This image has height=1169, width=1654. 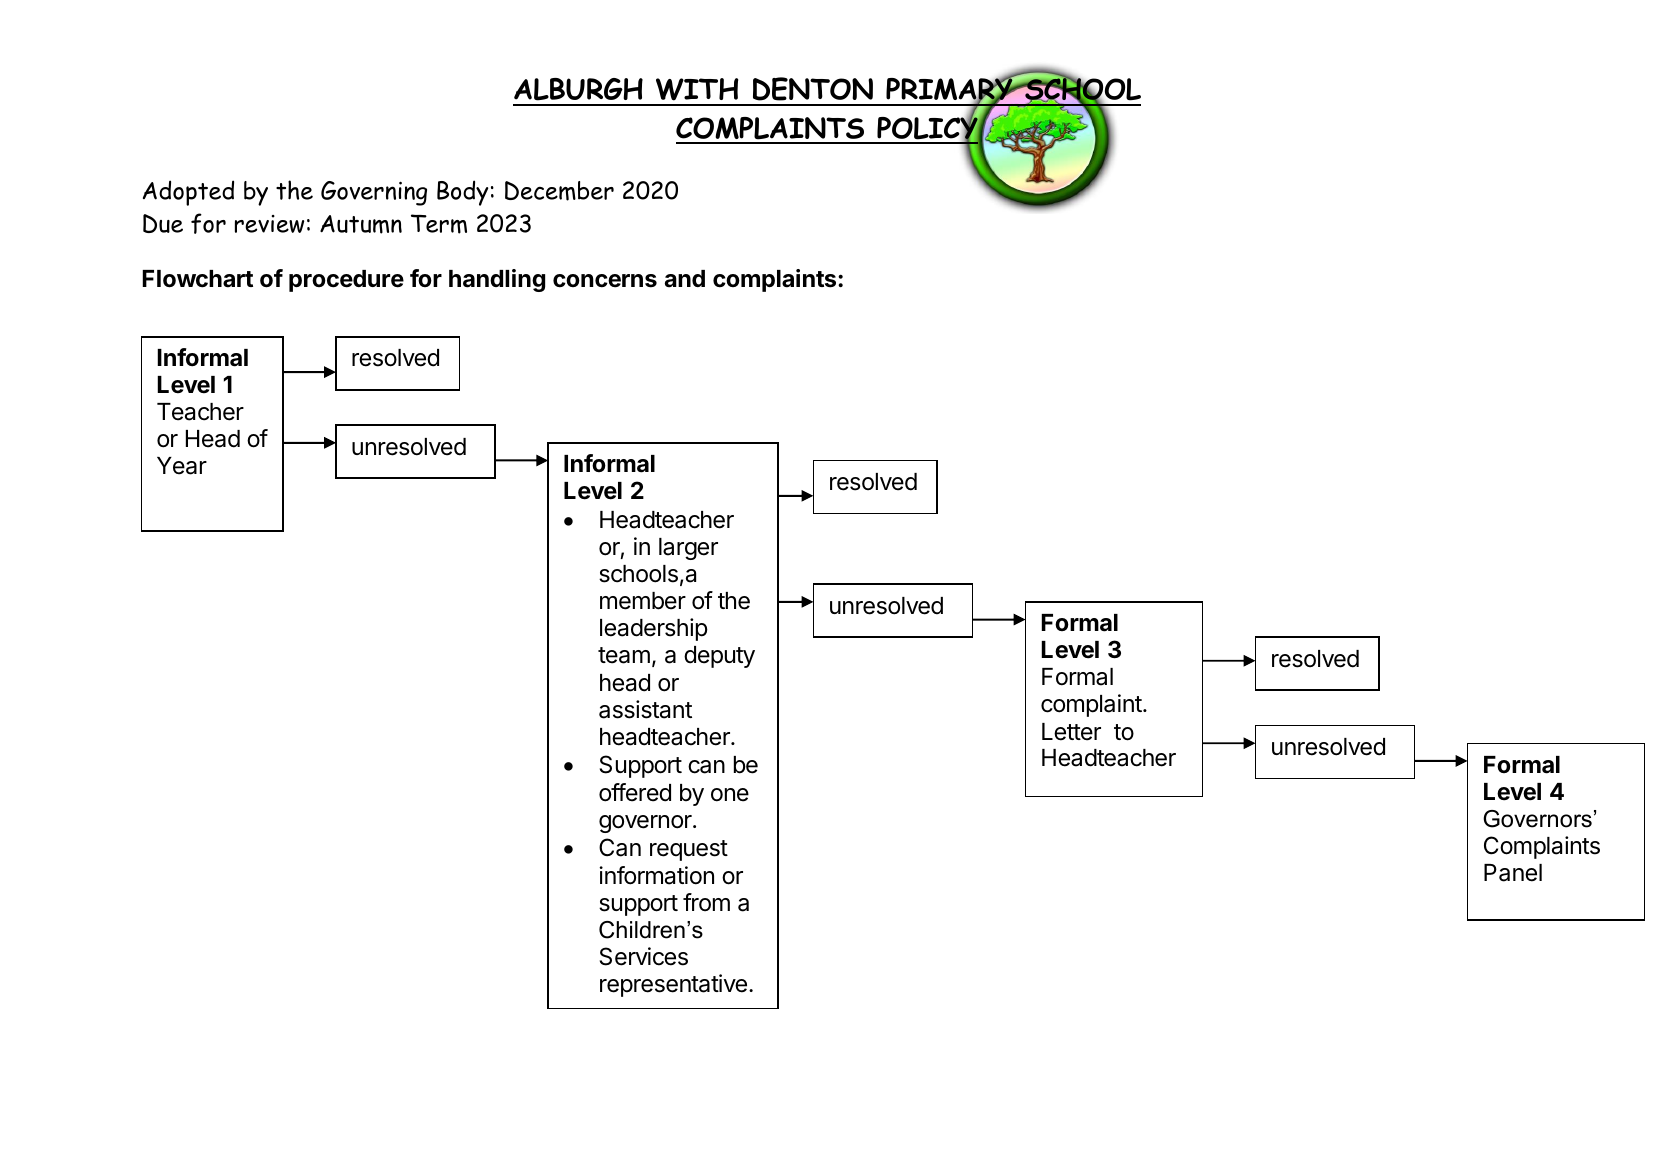 I want to click on Panel, so click(x=1513, y=873).
